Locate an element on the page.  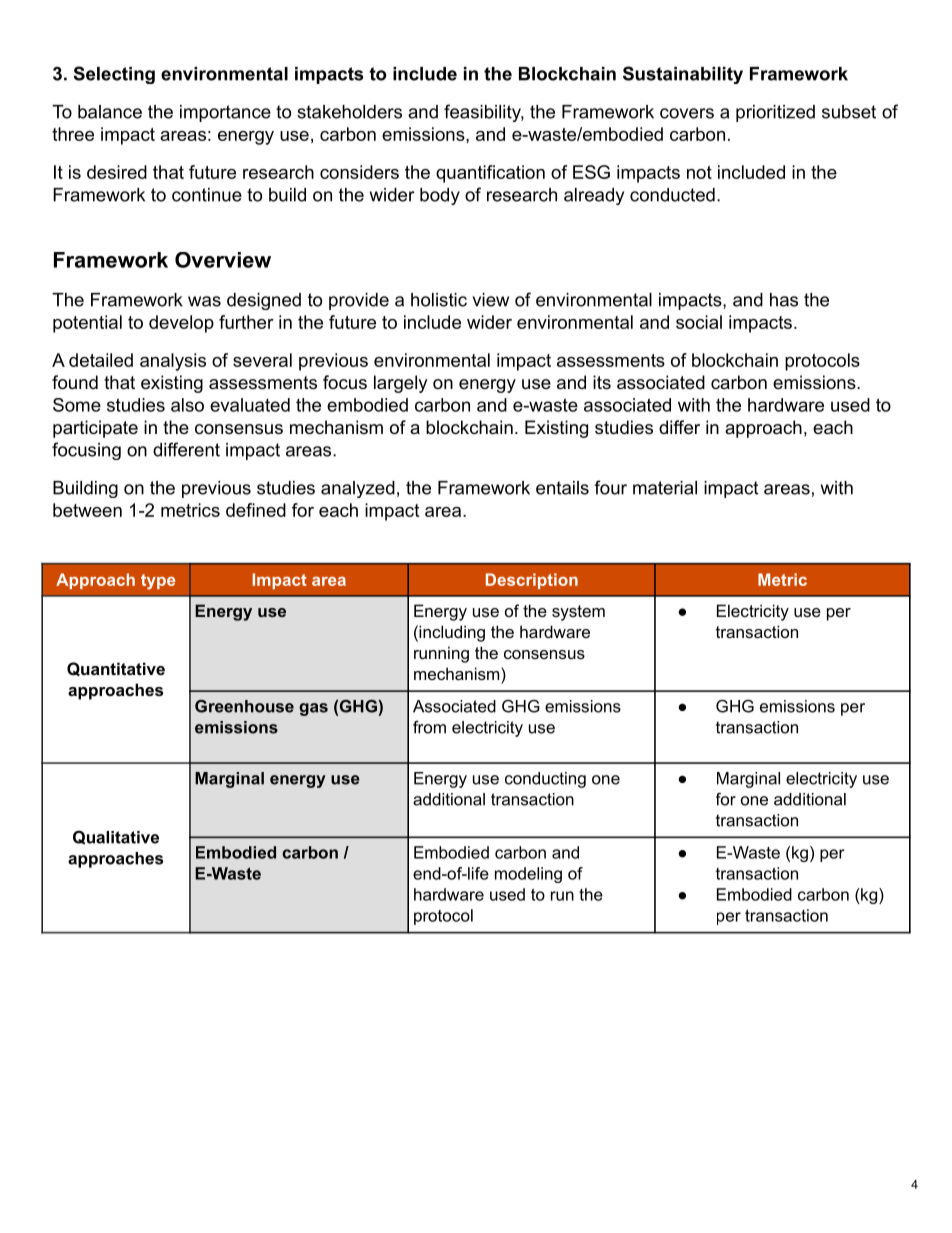
stakeholders is located at coordinates (349, 112).
